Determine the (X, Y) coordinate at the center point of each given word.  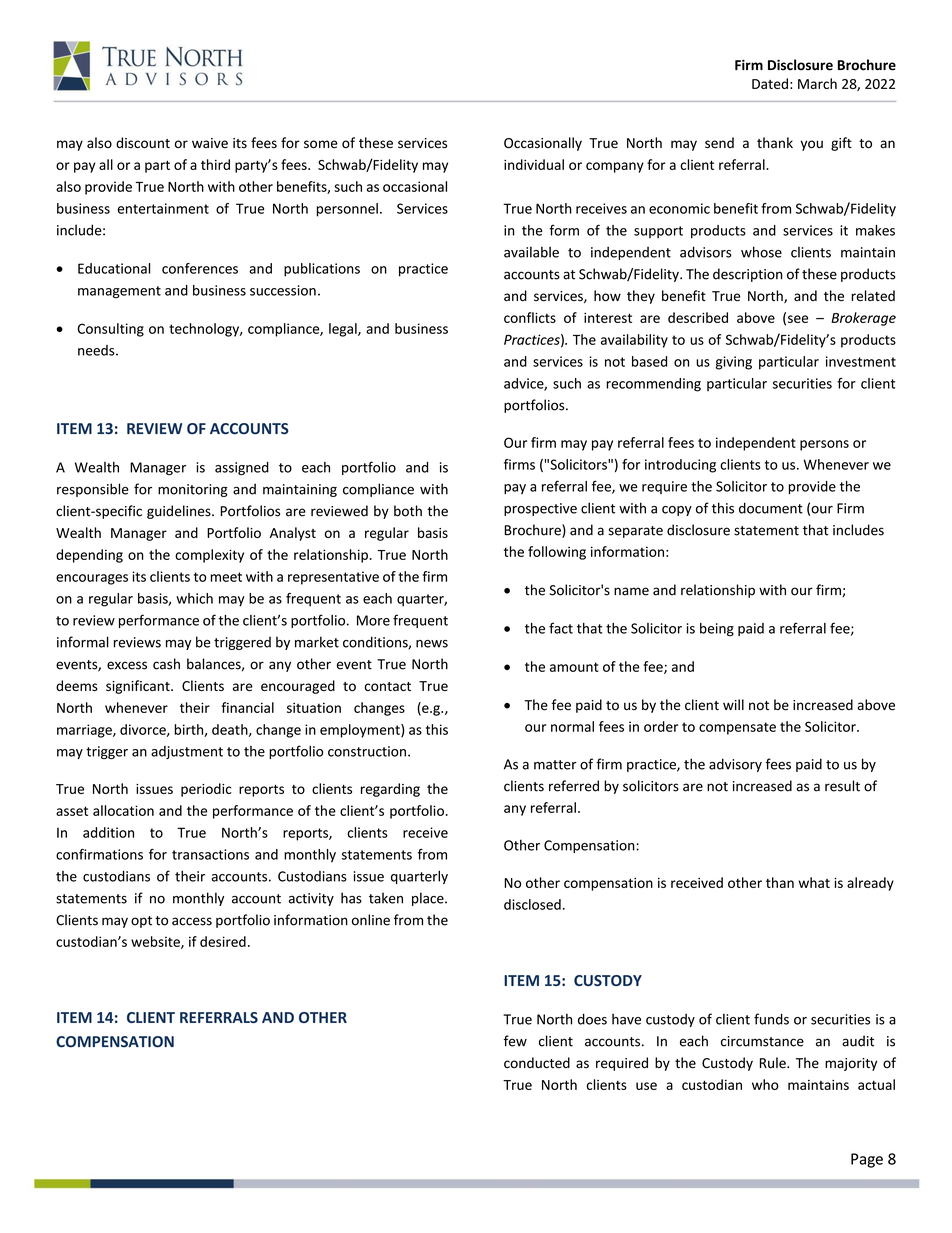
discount (143, 143)
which (194, 598)
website (156, 942)
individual (534, 164)
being (717, 630)
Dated (770, 83)
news (432, 644)
